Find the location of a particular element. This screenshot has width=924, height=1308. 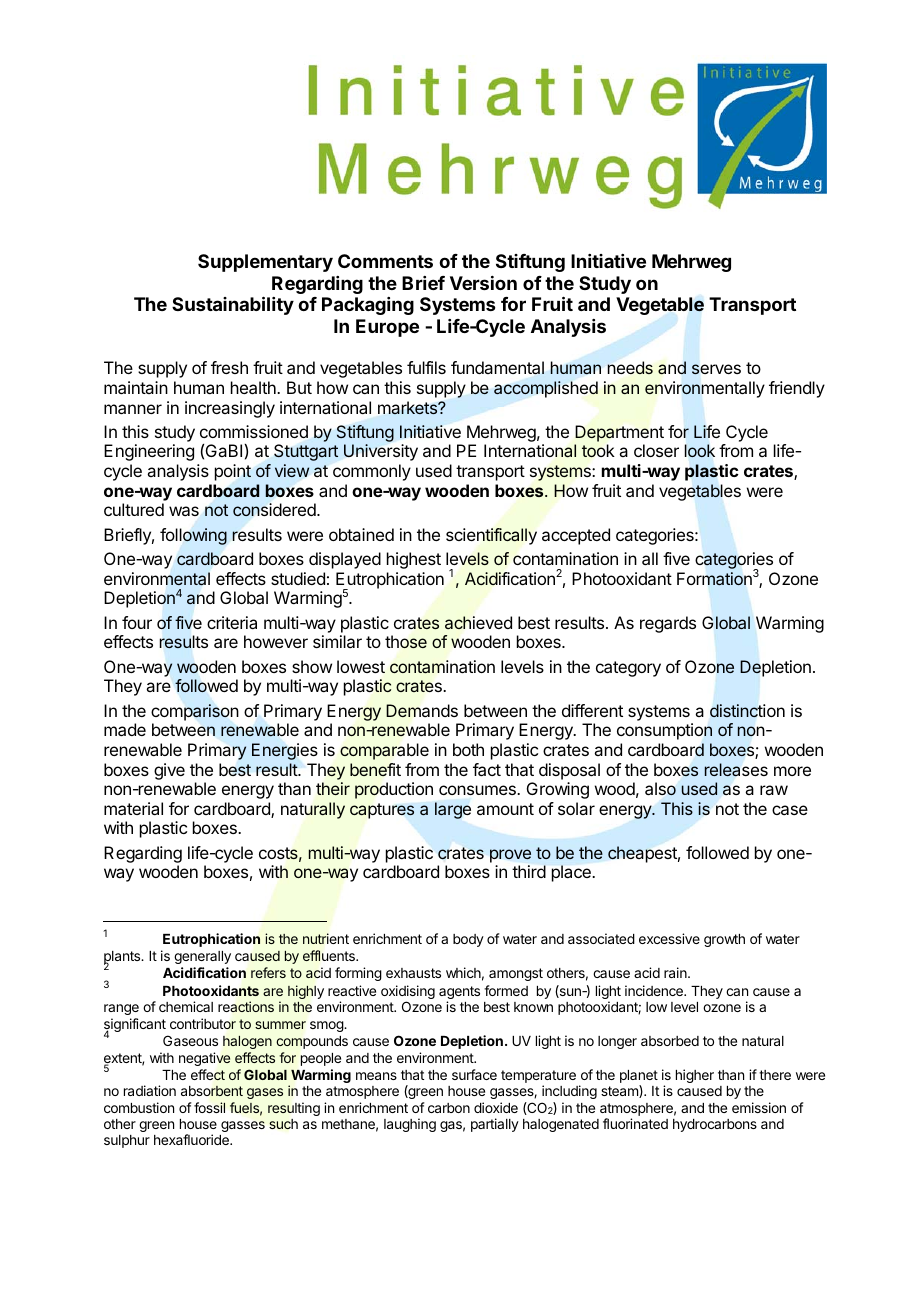

material is located at coordinates (133, 808).
